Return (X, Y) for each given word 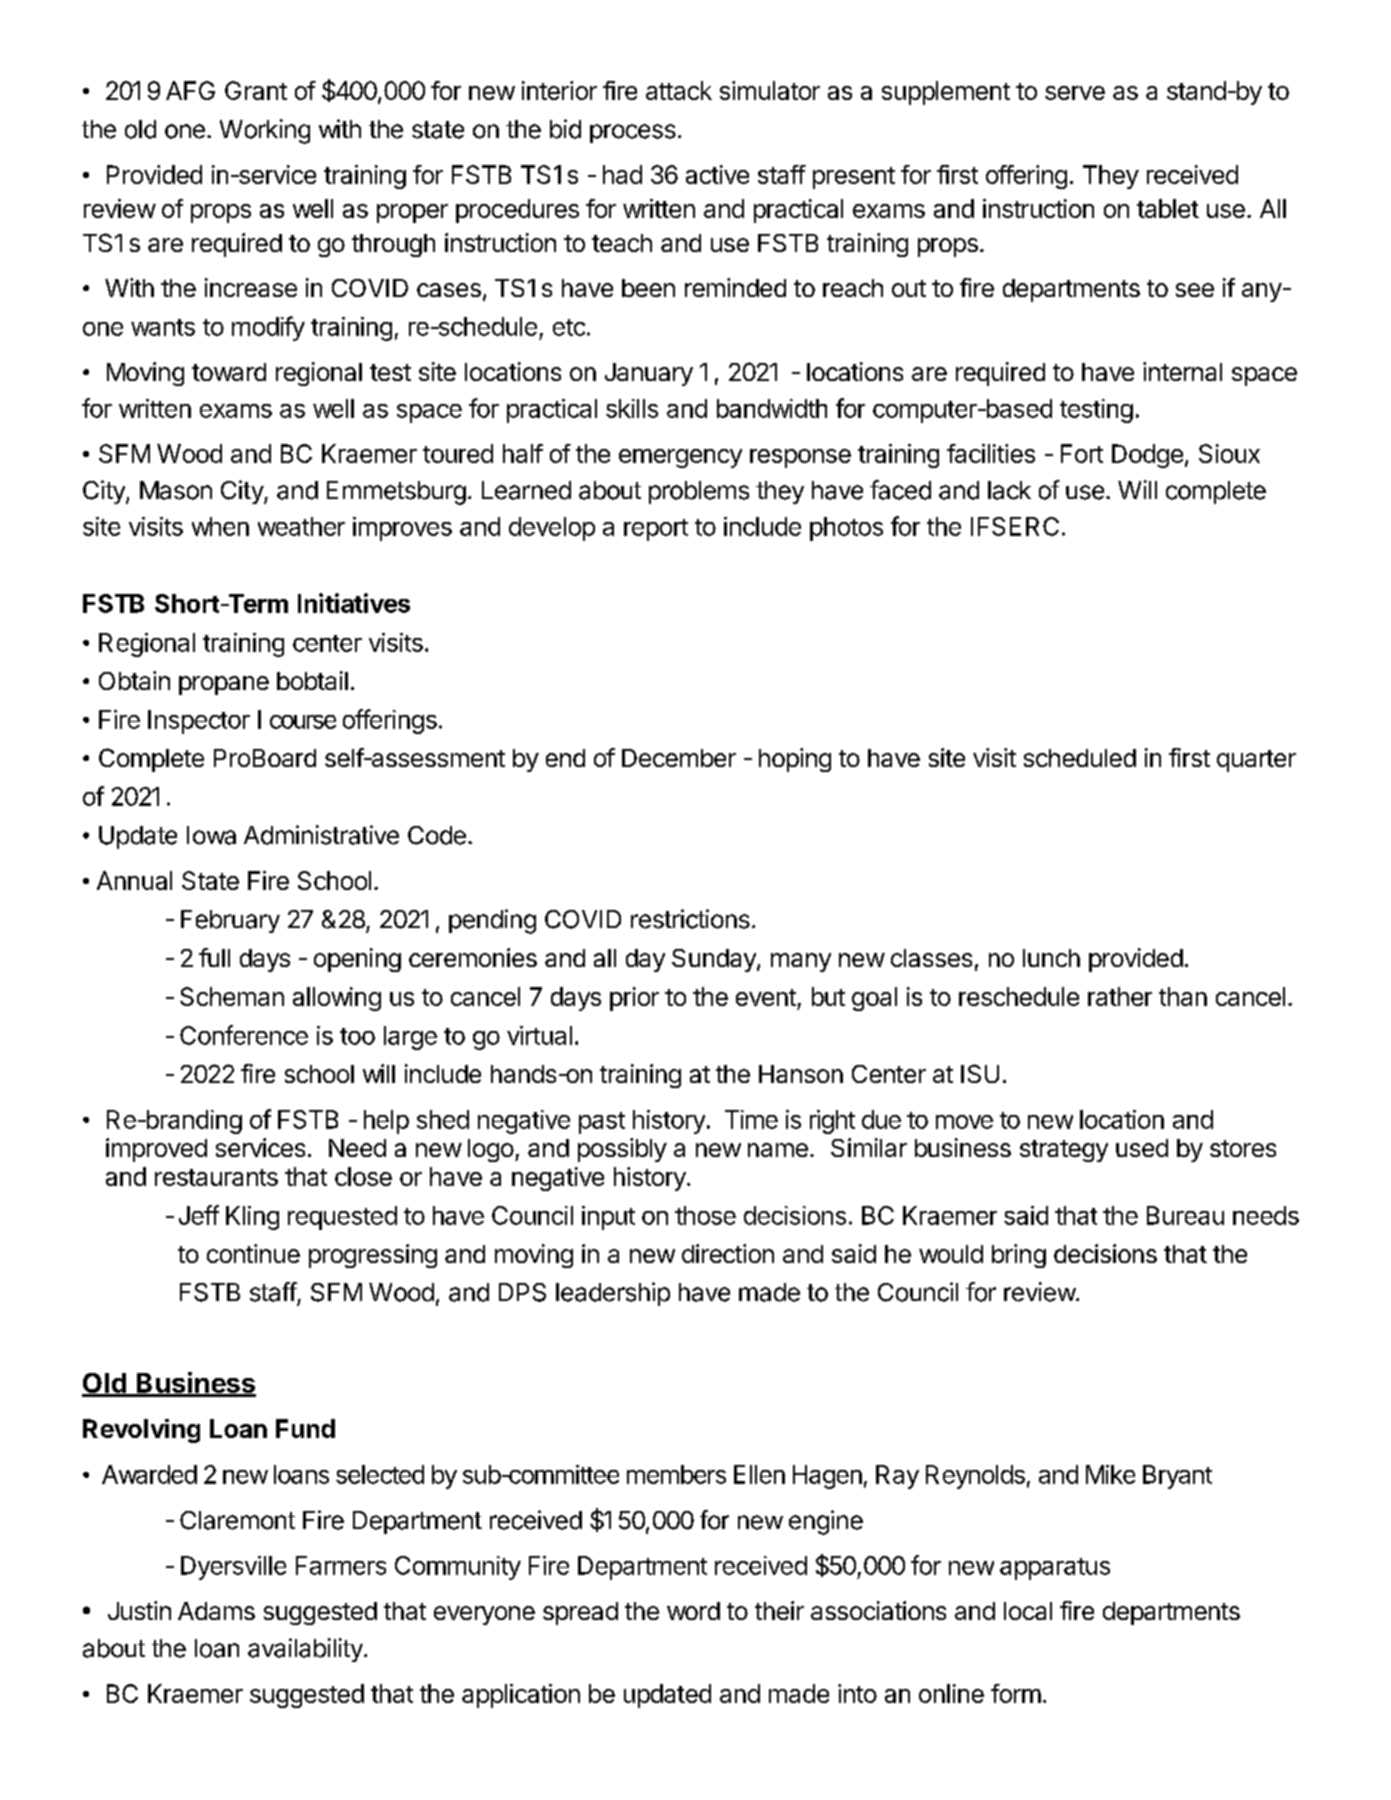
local (1028, 1611)
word (693, 1611)
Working (265, 131)
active (717, 174)
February (230, 921)
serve (1075, 93)
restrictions (690, 919)
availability (305, 1650)
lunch (1051, 958)
